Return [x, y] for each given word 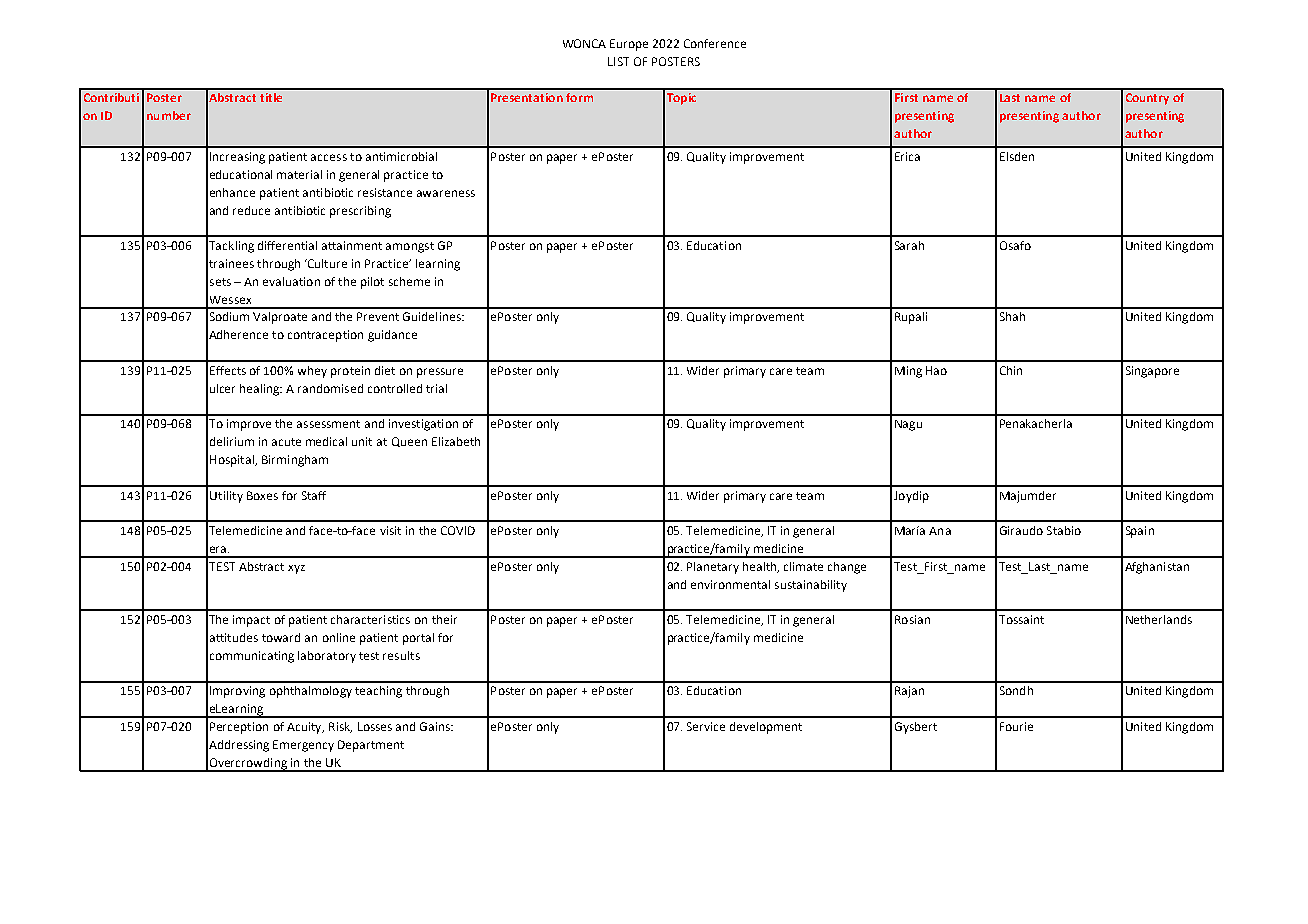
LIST [618, 61]
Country [1147, 99]
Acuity [305, 728]
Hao [936, 370]
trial [436, 388]
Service [706, 726]
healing [261, 390]
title [271, 97]
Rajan [909, 692]
